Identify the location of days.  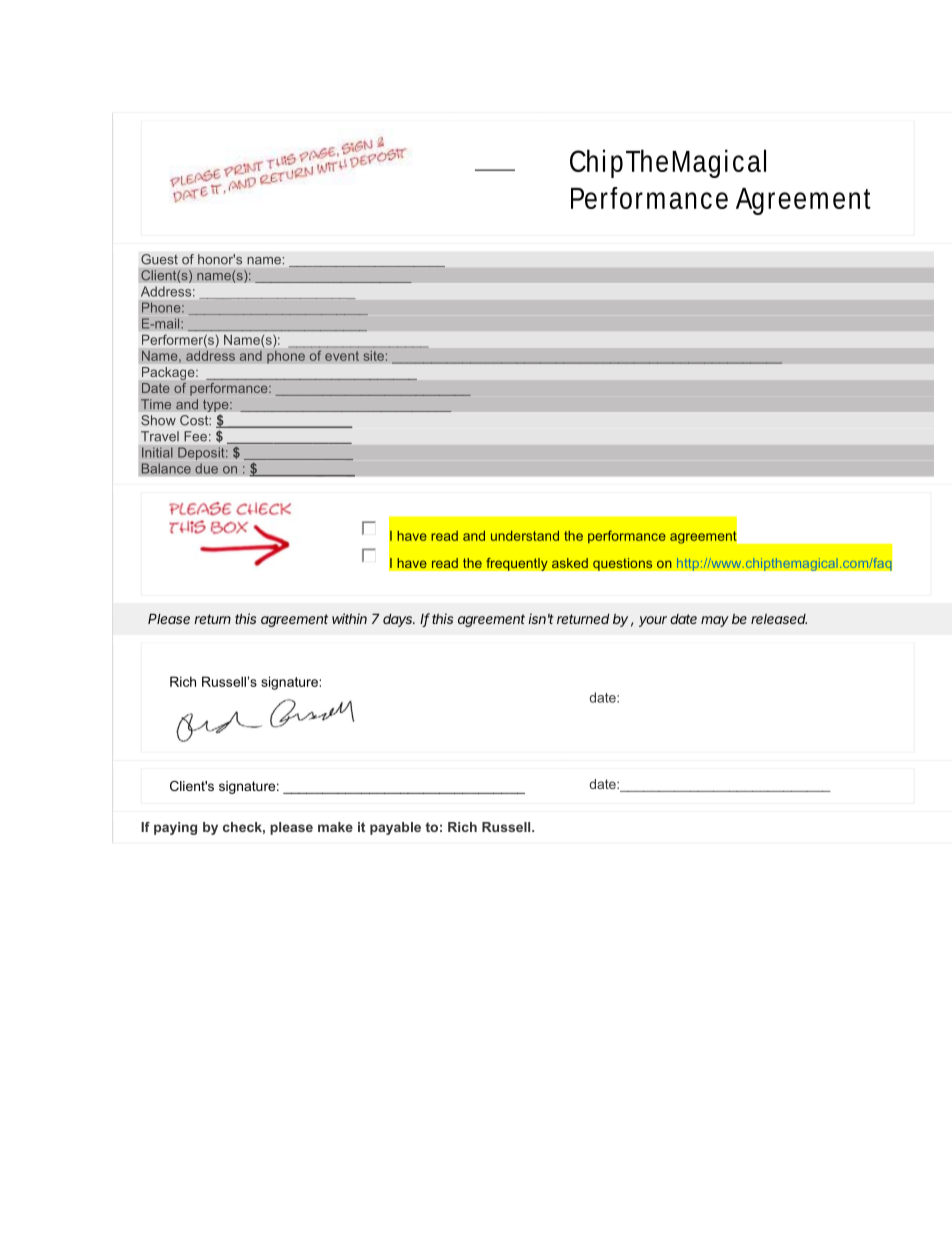
(399, 620).
